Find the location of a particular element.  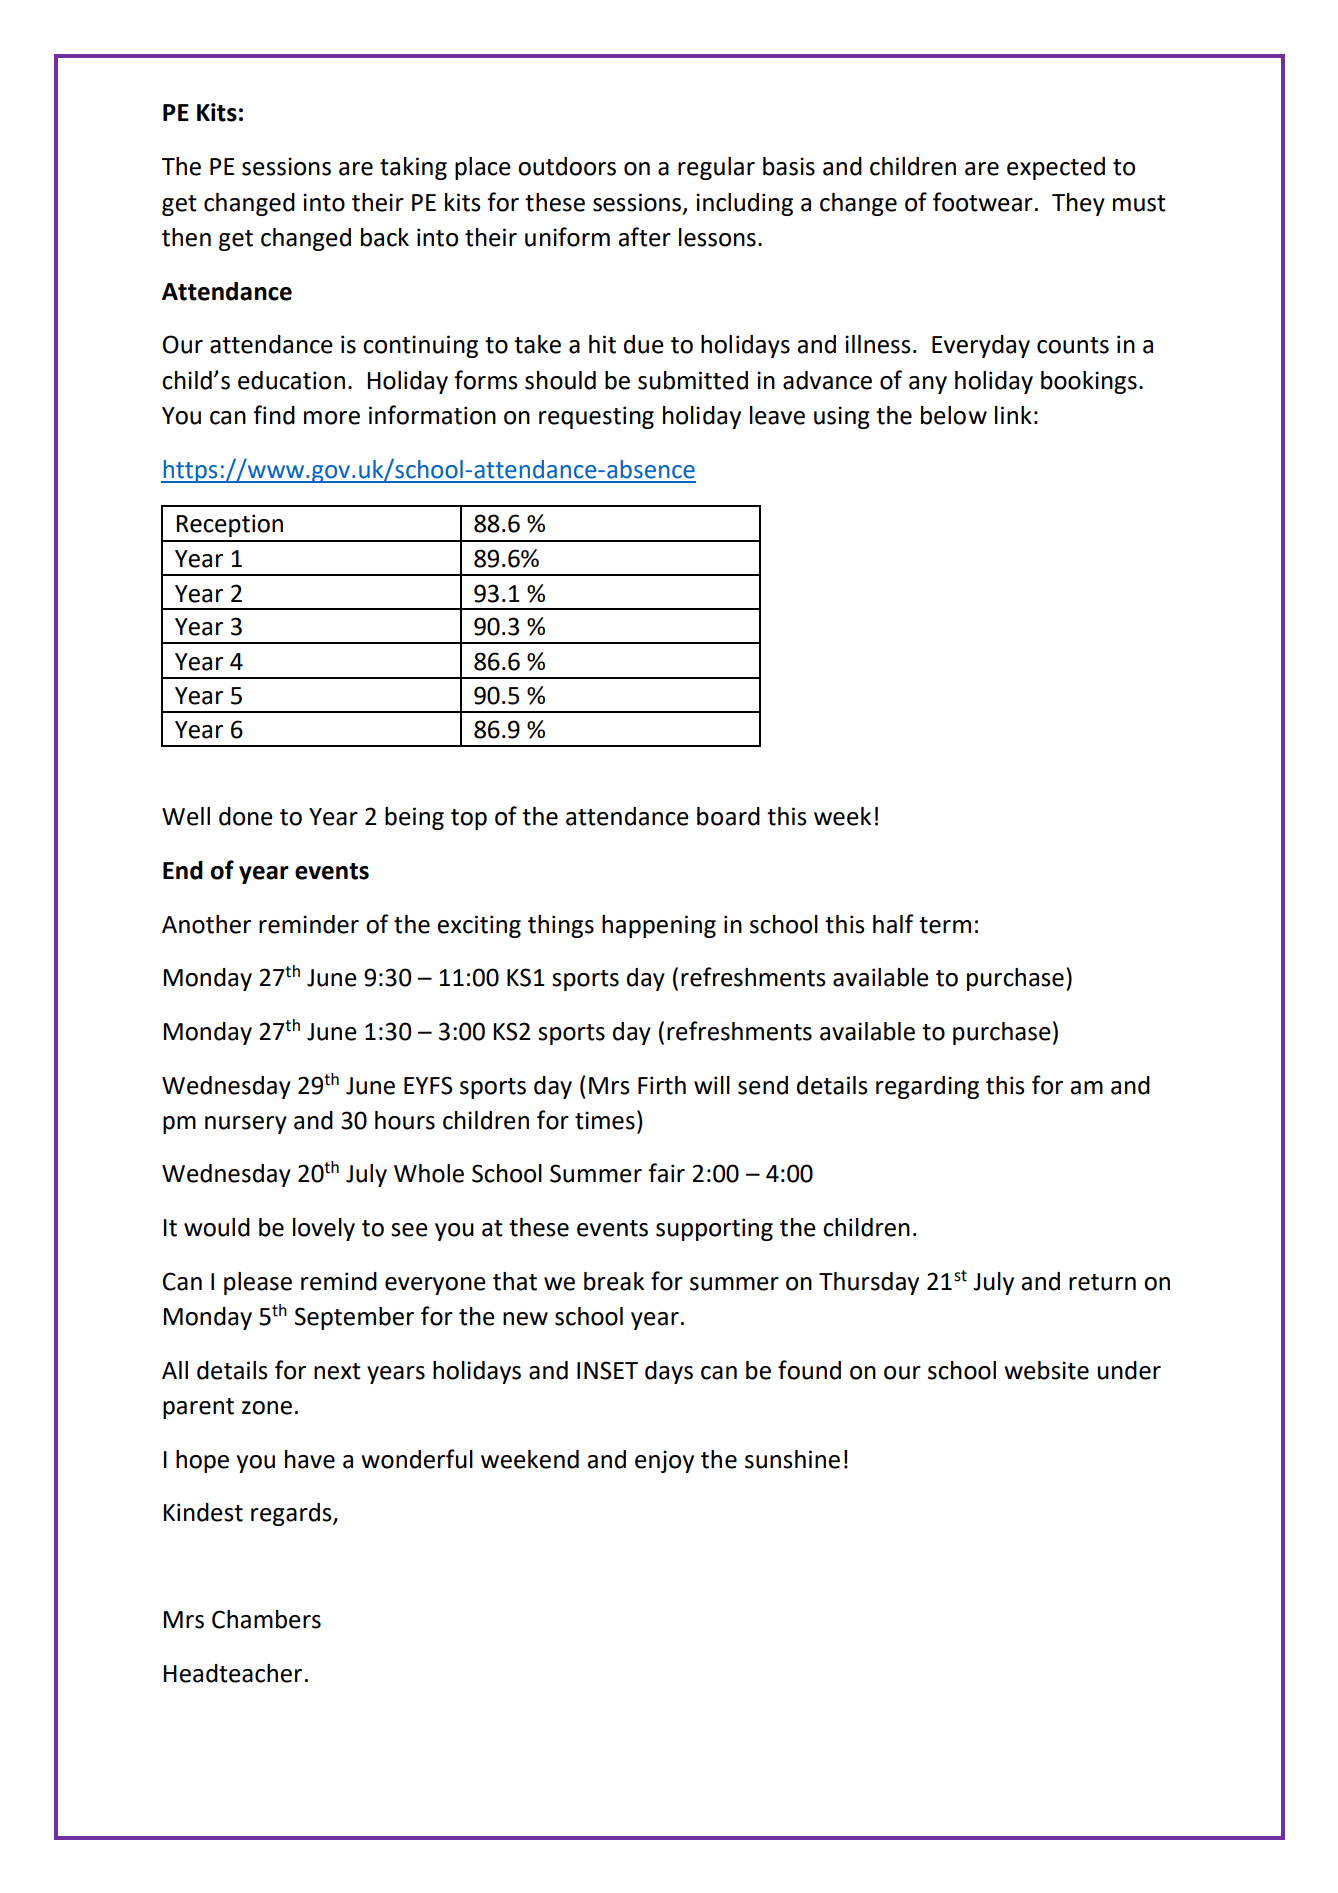

after is located at coordinates (644, 237).
